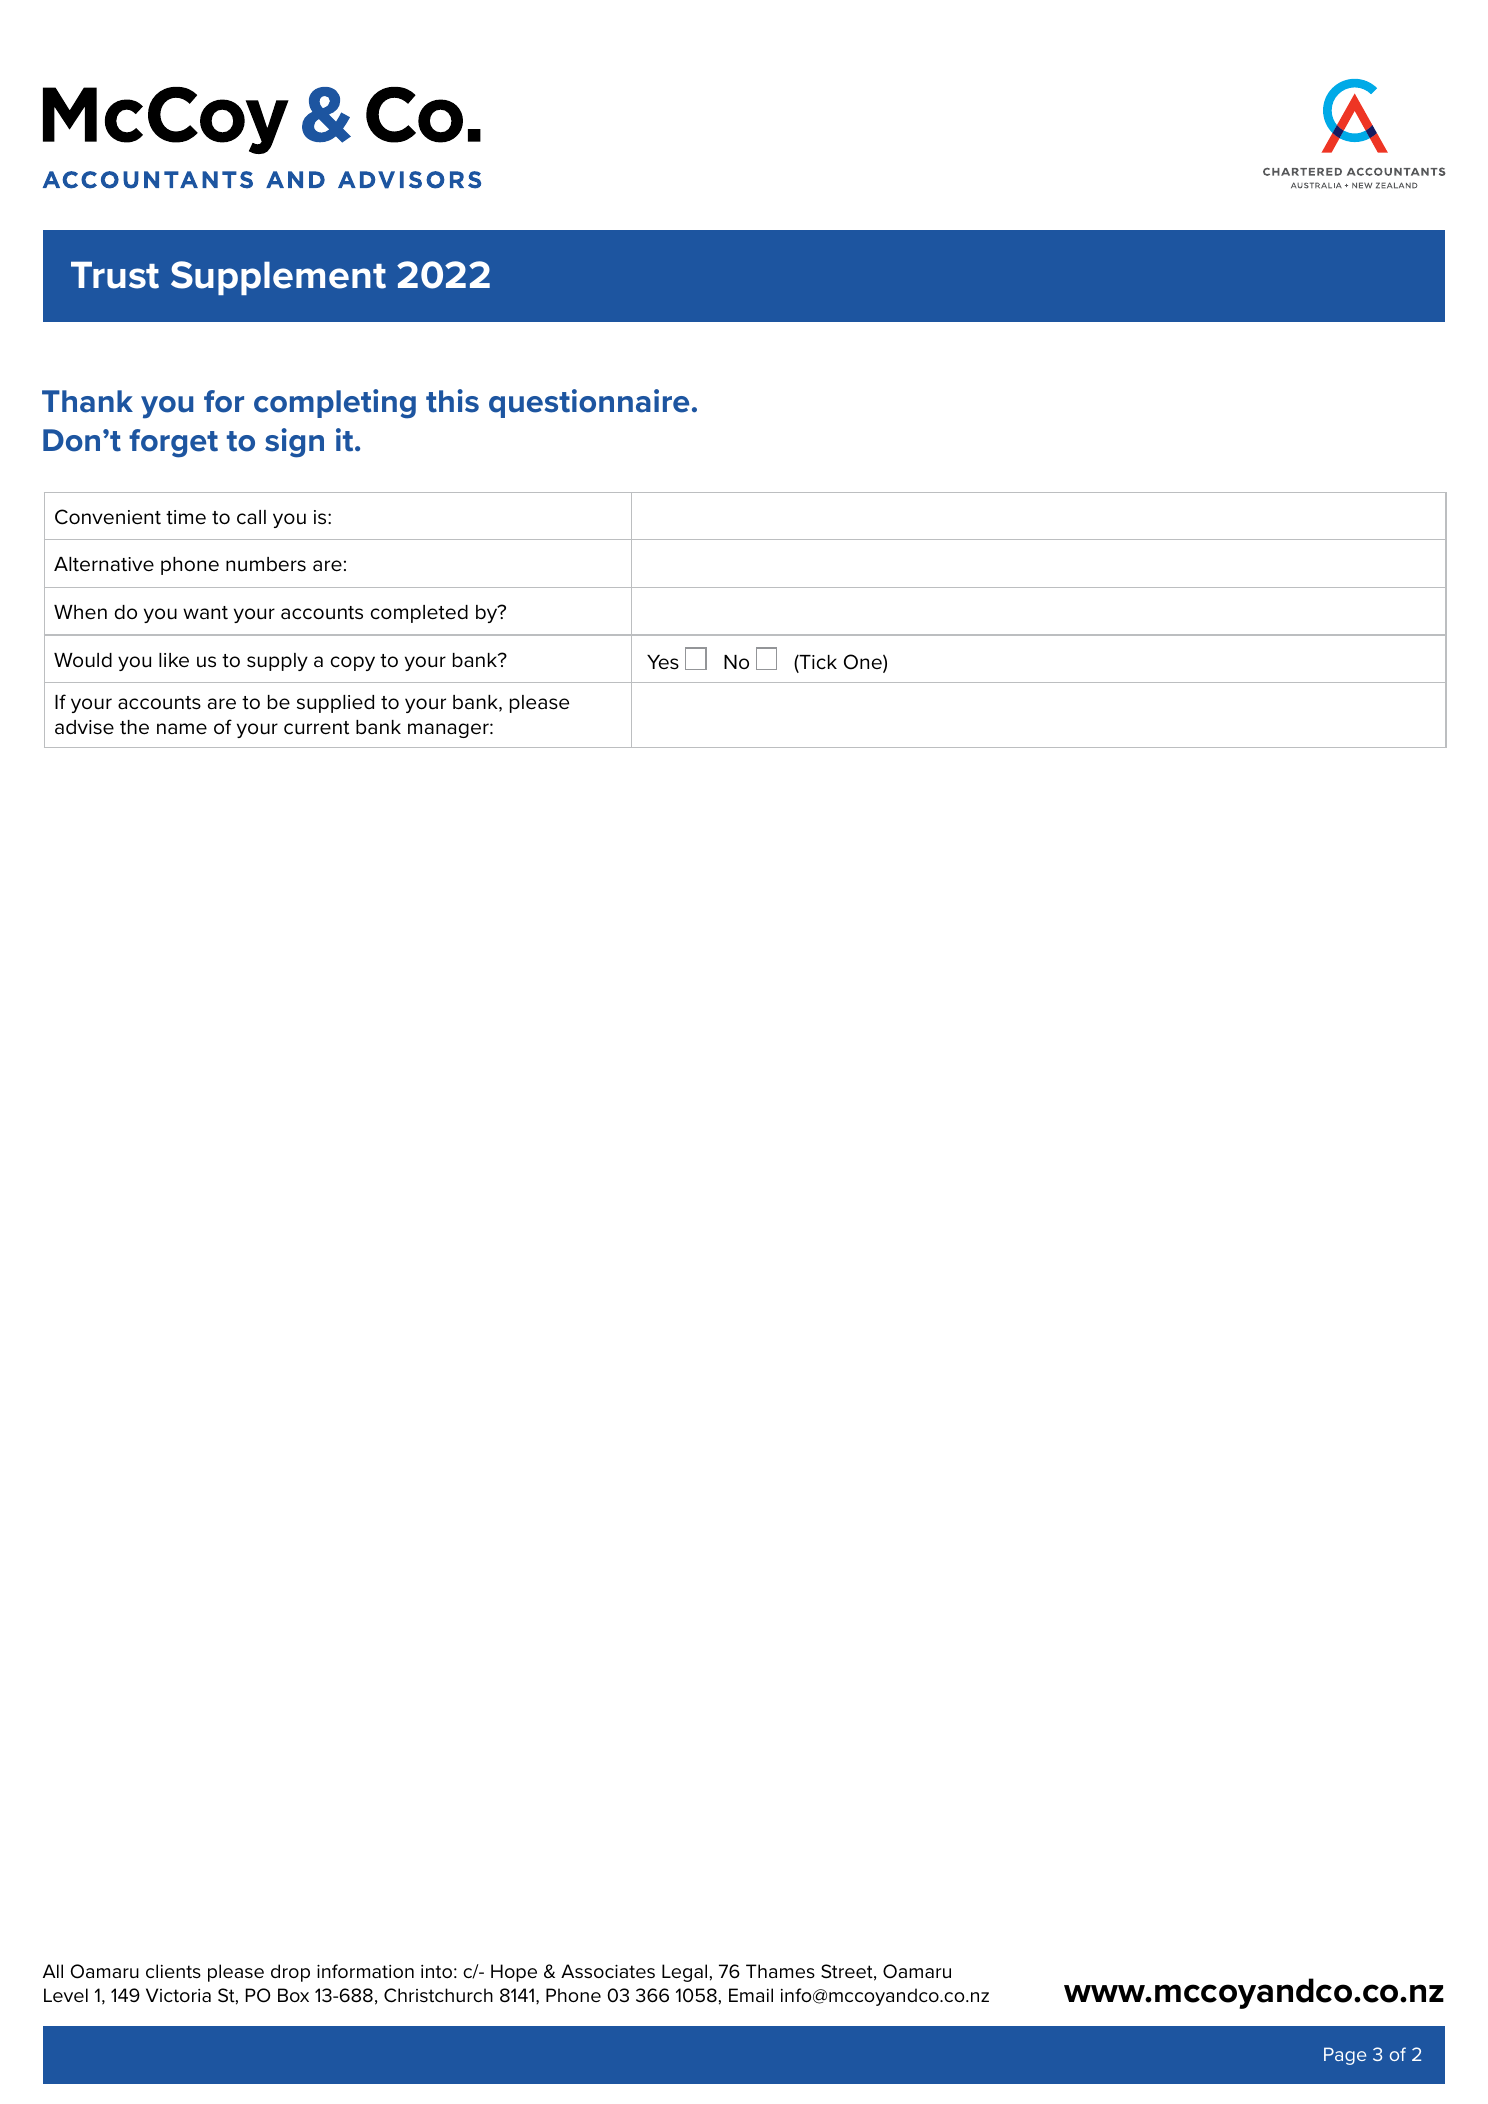 This page has height=2104, width=1488. Describe the element at coordinates (173, 1971) in the page. I see `clients` at that location.
